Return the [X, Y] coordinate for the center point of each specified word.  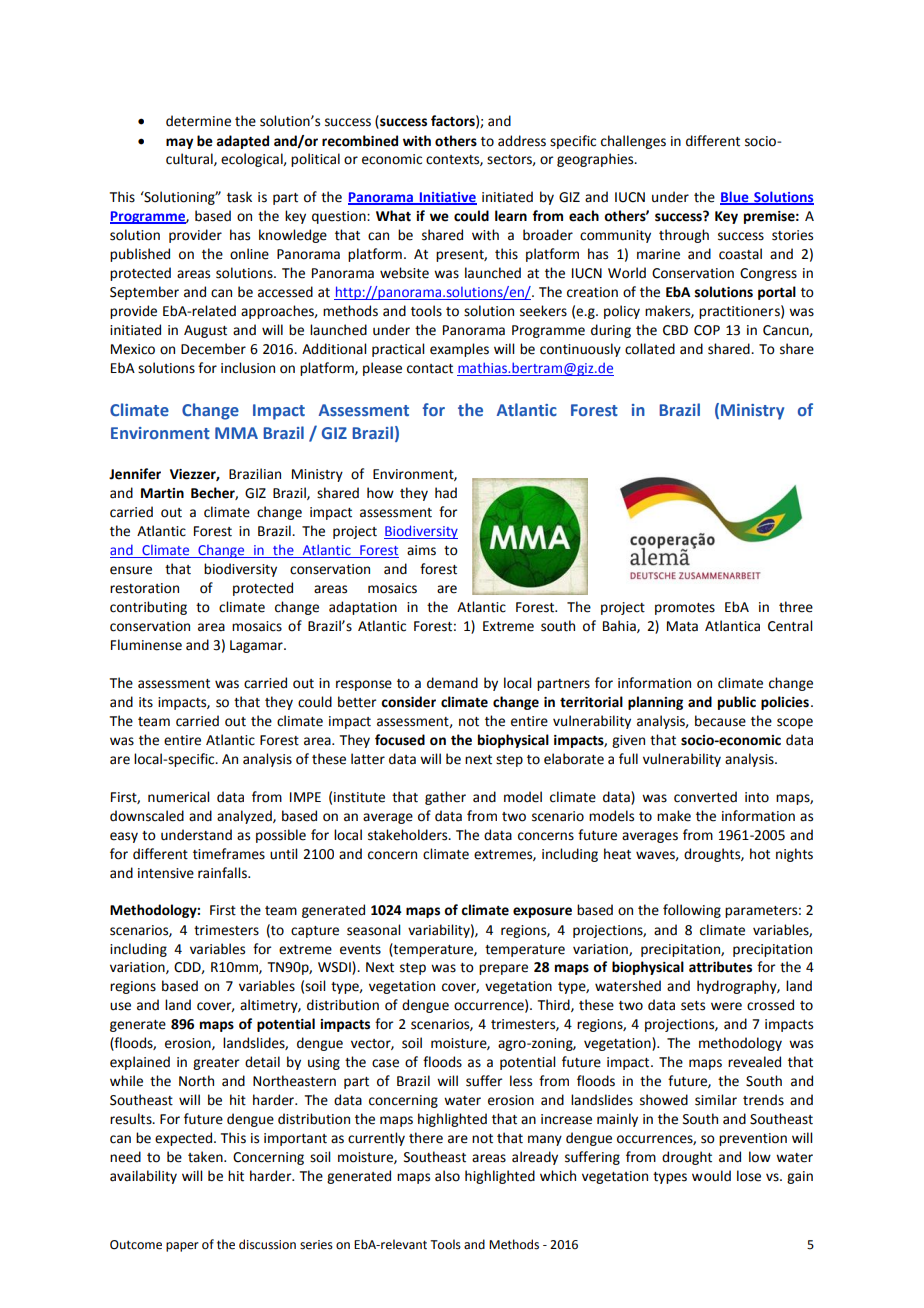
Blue [735, 198]
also [447, 1176]
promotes [685, 609]
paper [182, 1247]
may [179, 143]
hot [760, 854]
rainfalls [223, 873]
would [711, 1176]
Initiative [447, 198]
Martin [162, 493]
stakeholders [409, 835]
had [446, 493]
